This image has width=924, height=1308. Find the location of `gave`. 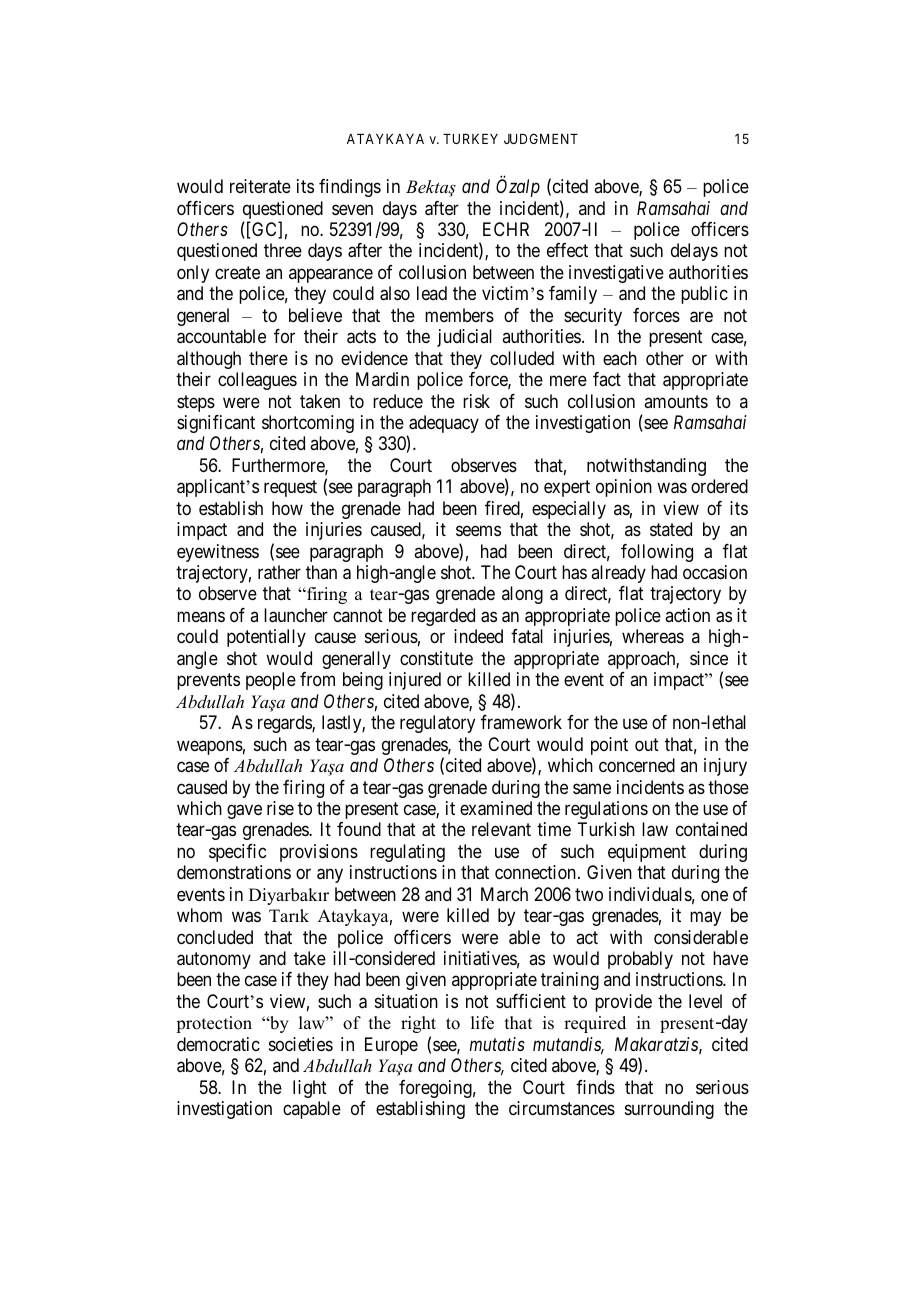

gave is located at coordinates (244, 811).
